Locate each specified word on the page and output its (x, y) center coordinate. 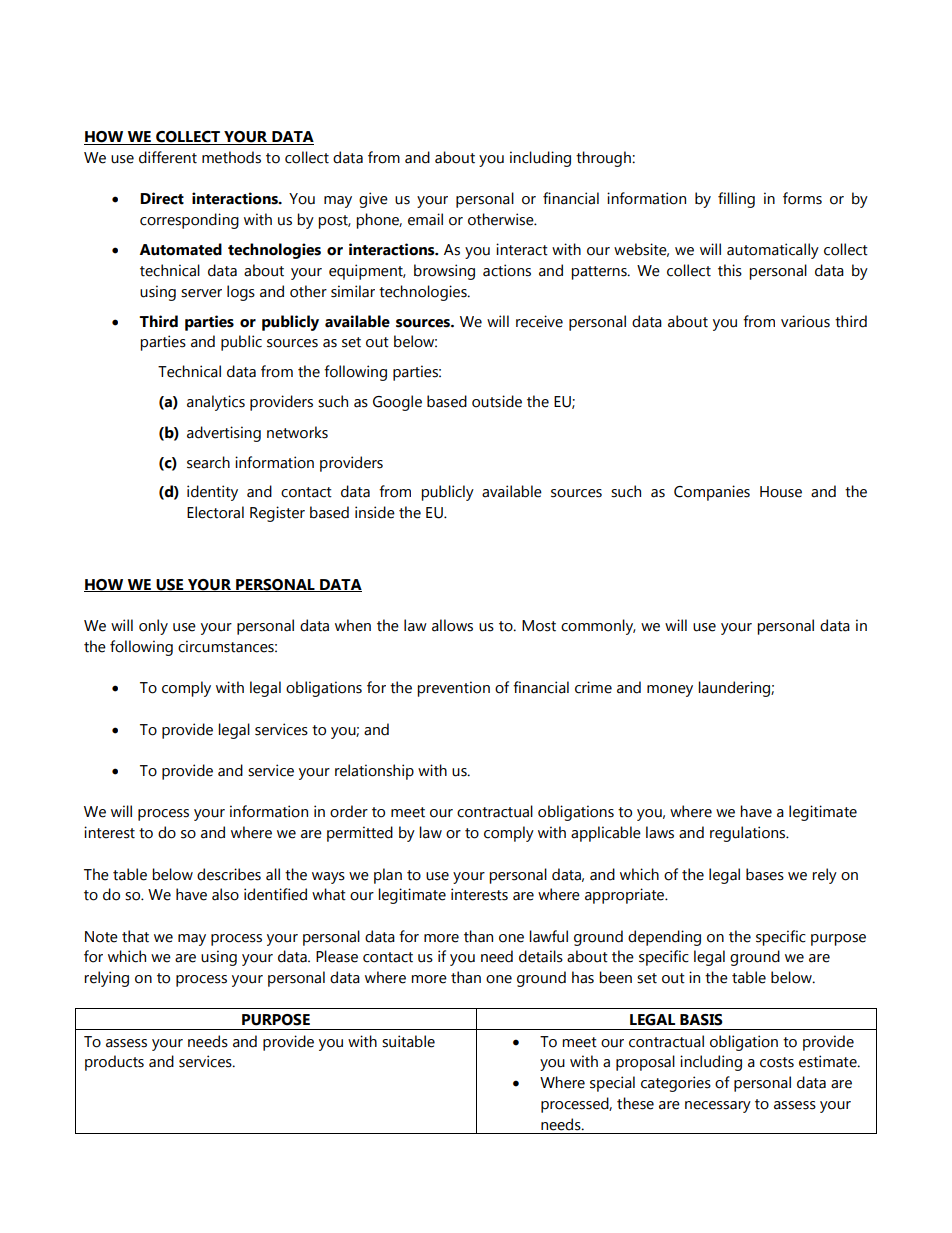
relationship (374, 772)
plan (388, 876)
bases (765, 874)
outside (497, 401)
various (805, 321)
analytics (216, 403)
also (225, 894)
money (670, 691)
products (114, 1063)
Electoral (215, 512)
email (425, 219)
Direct (162, 198)
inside (375, 512)
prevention (453, 689)
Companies (712, 493)
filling (736, 200)
